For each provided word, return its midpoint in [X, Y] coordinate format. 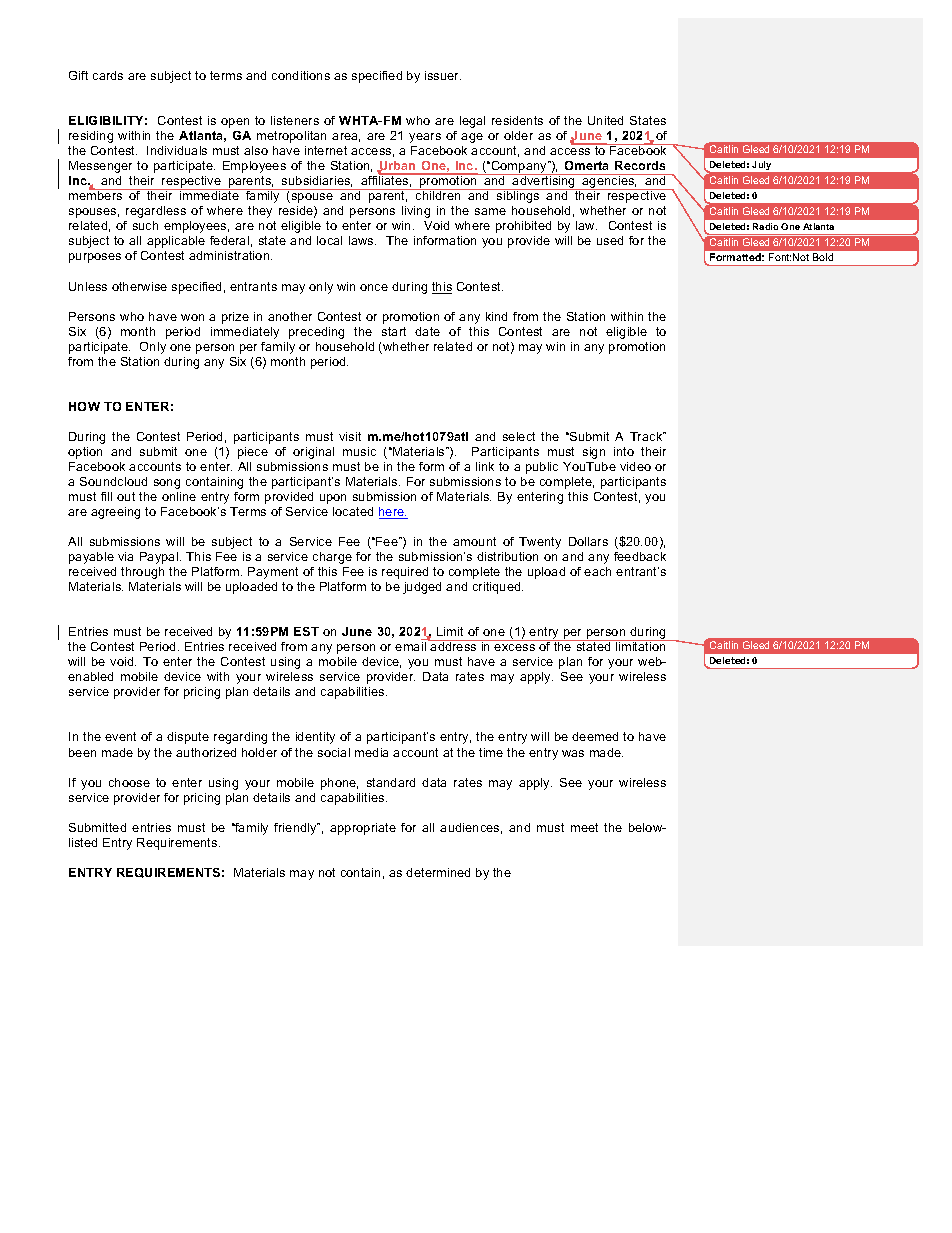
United [605, 120]
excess [514, 647]
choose [129, 782]
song [167, 484]
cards [108, 75]
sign [594, 453]
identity [315, 738]
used [610, 240]
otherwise [139, 286]
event [120, 736]
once [374, 287]
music [359, 451]
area [346, 137]
